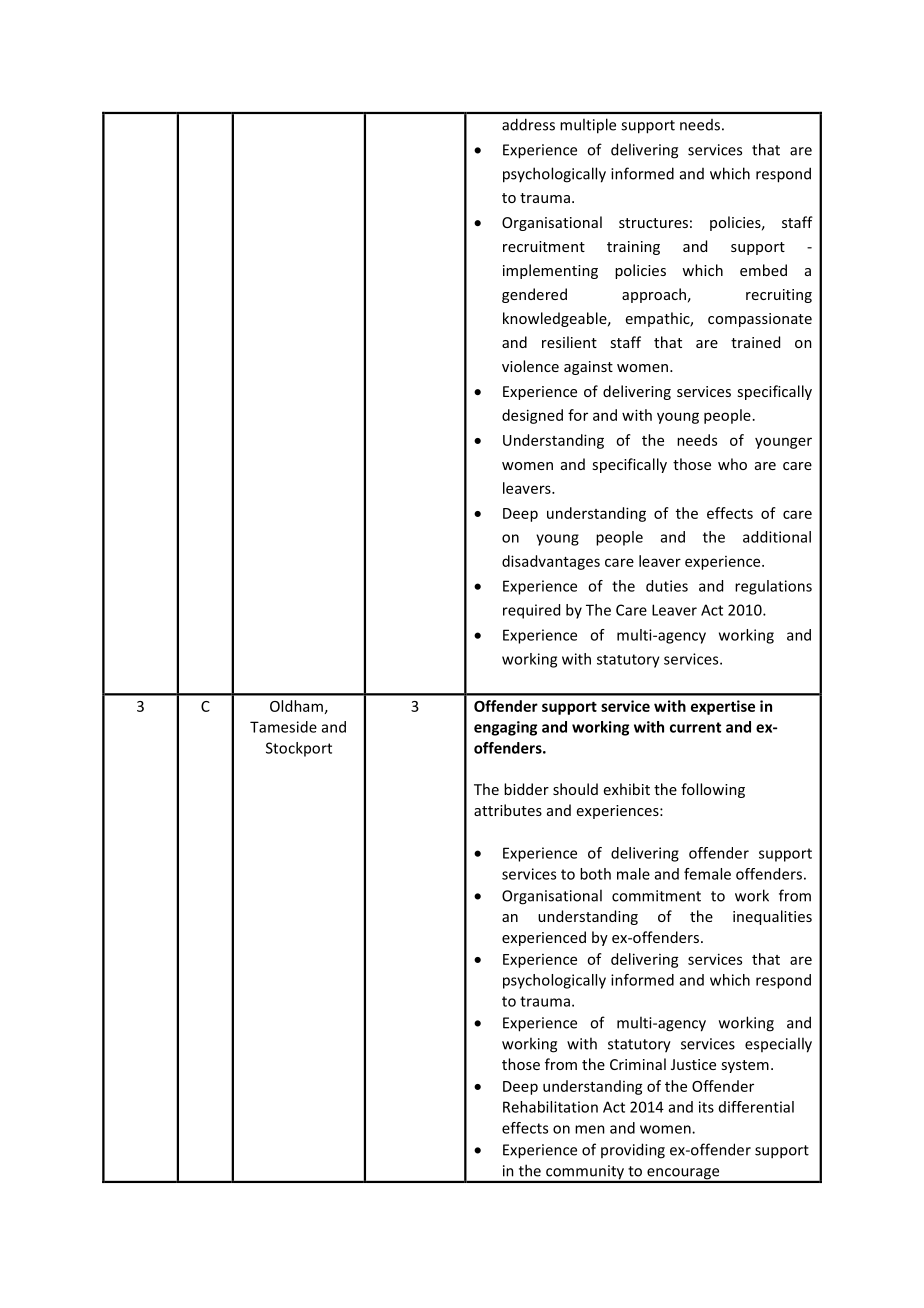 This screenshot has height=1308, width=924. What do you see at coordinates (528, 124) in the screenshot?
I see `address` at bounding box center [528, 124].
